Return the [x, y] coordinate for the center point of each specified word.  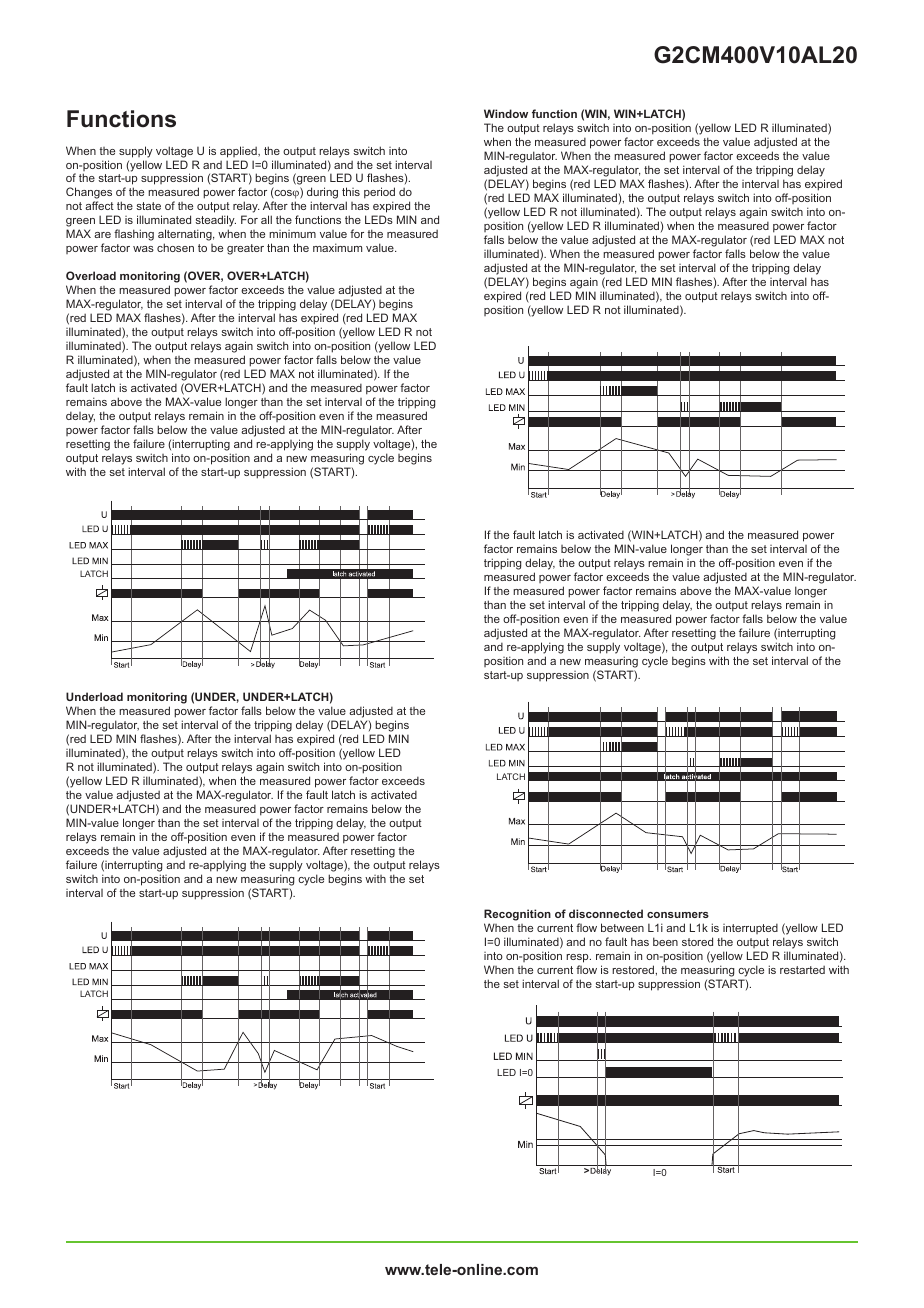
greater [245, 249]
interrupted [750, 929]
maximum [337, 247]
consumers [678, 915]
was [143, 249]
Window [506, 113]
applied [239, 152]
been [665, 941]
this [351, 191]
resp [578, 958]
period [379, 194]
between [622, 927]
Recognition [517, 916]
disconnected [606, 913]
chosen [175, 247]
